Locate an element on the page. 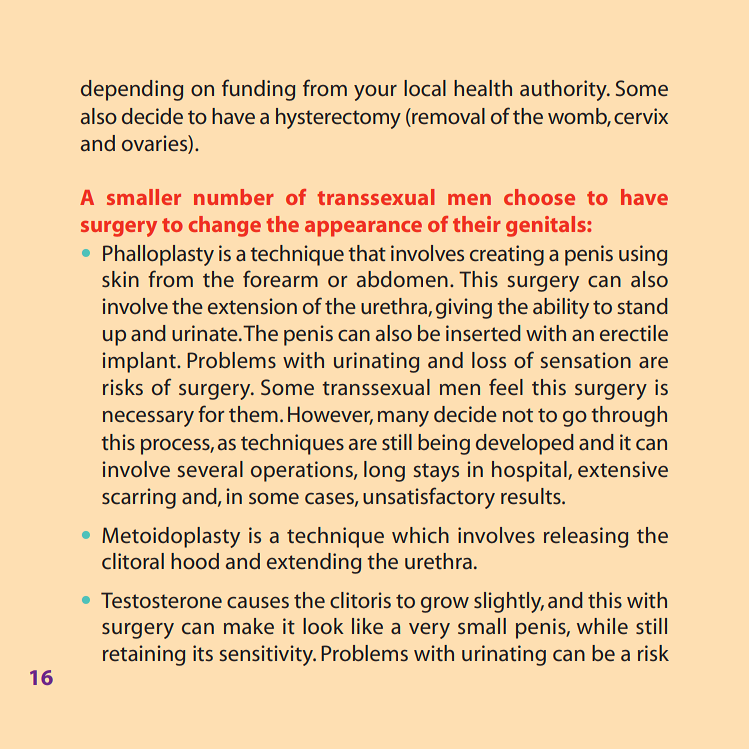  authority is located at coordinates (564, 90).
